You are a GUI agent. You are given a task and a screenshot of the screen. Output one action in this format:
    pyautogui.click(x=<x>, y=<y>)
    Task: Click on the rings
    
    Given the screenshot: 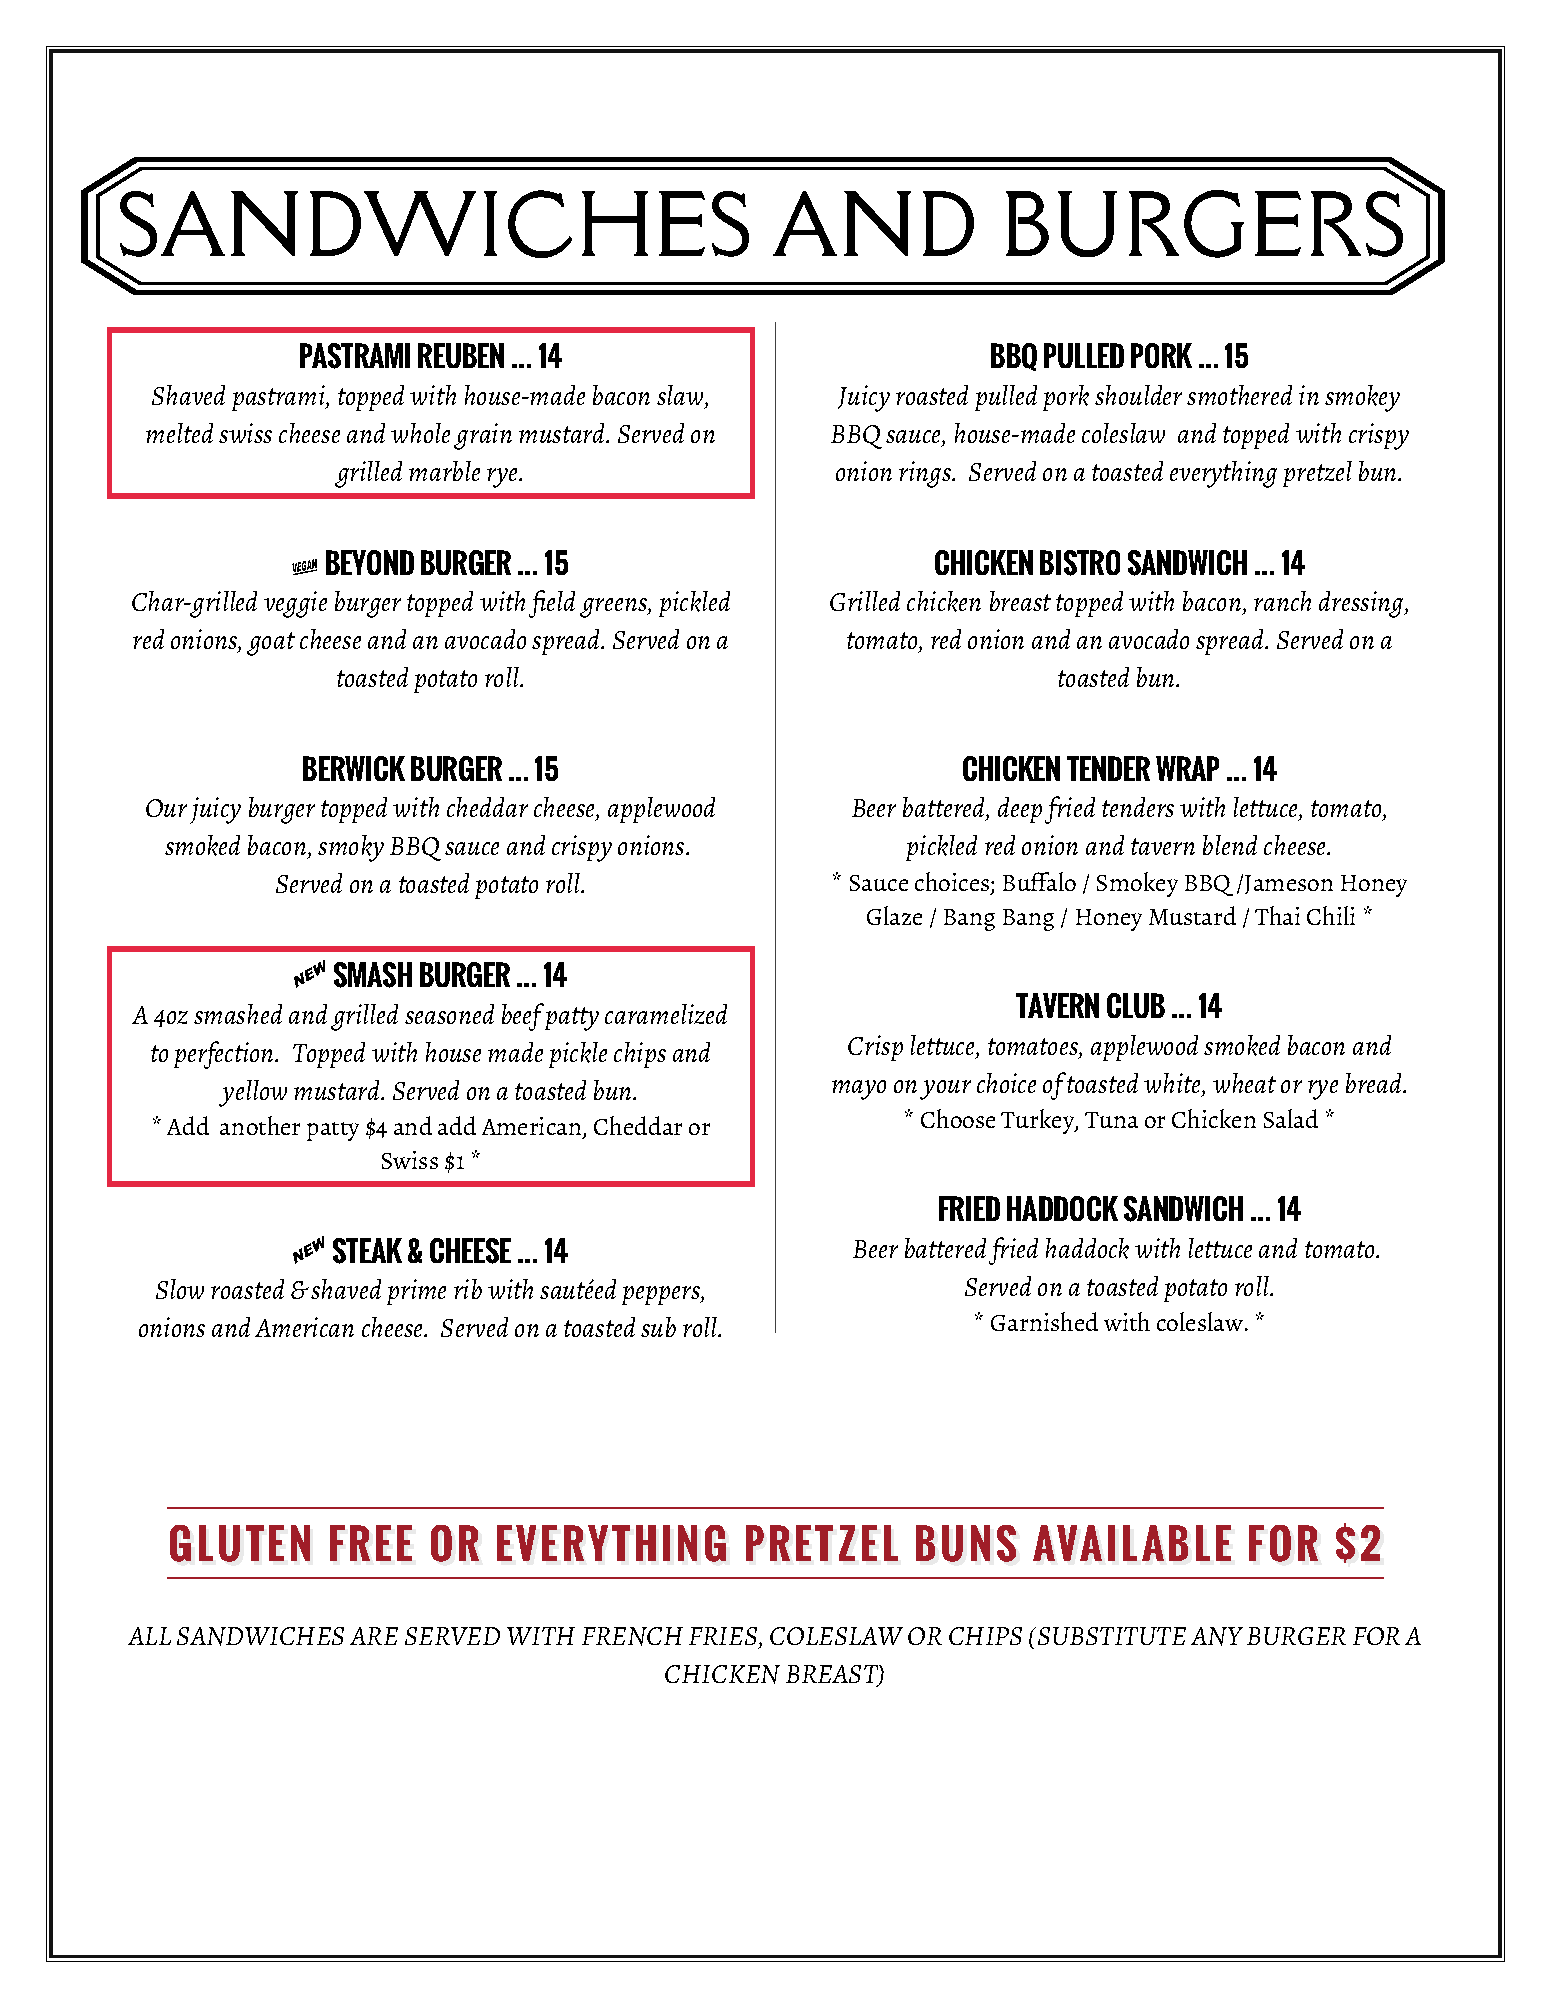 What is the action you would take?
    pyautogui.click(x=926, y=474)
